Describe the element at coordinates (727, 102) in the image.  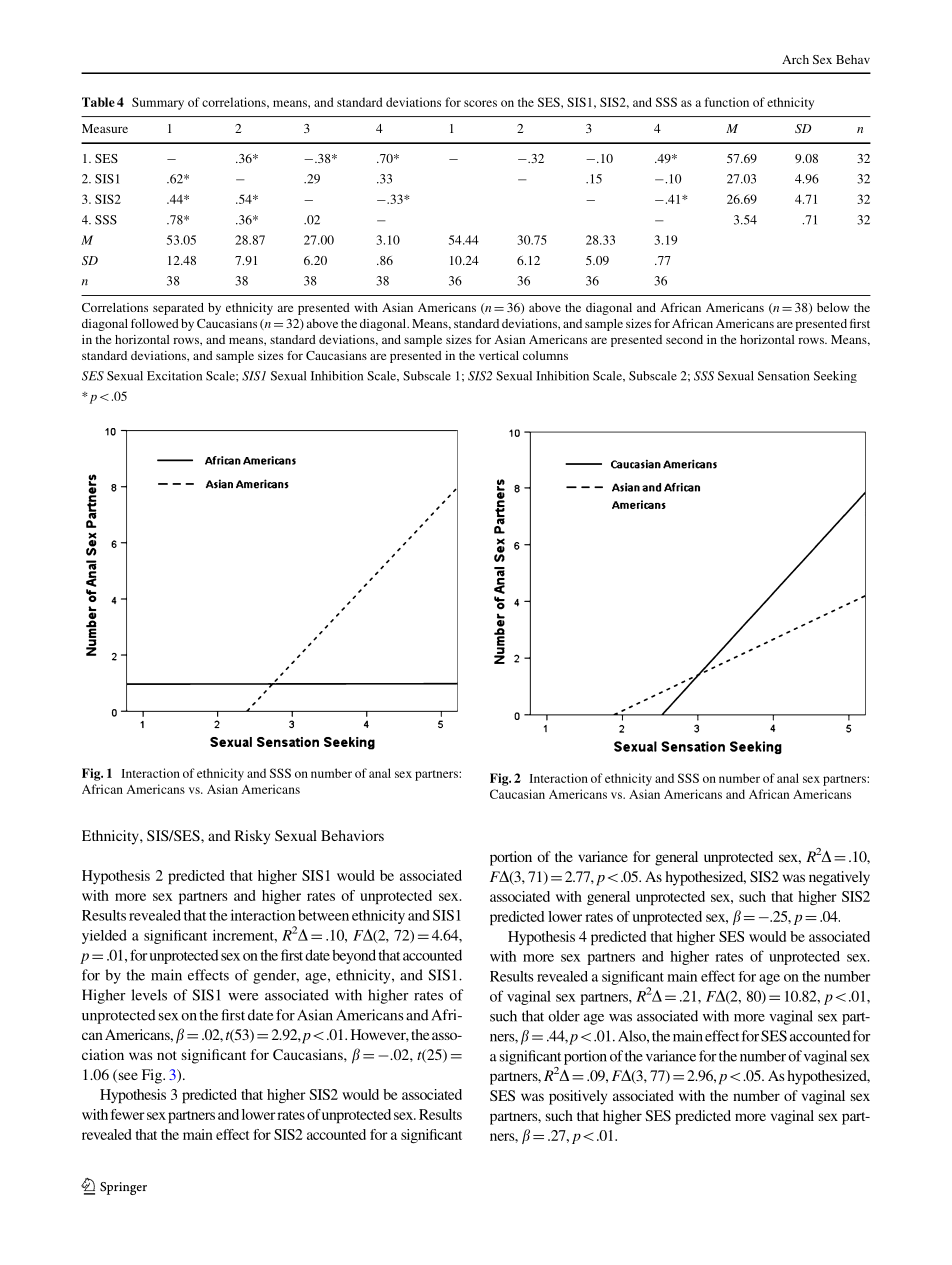
I see `function` at that location.
